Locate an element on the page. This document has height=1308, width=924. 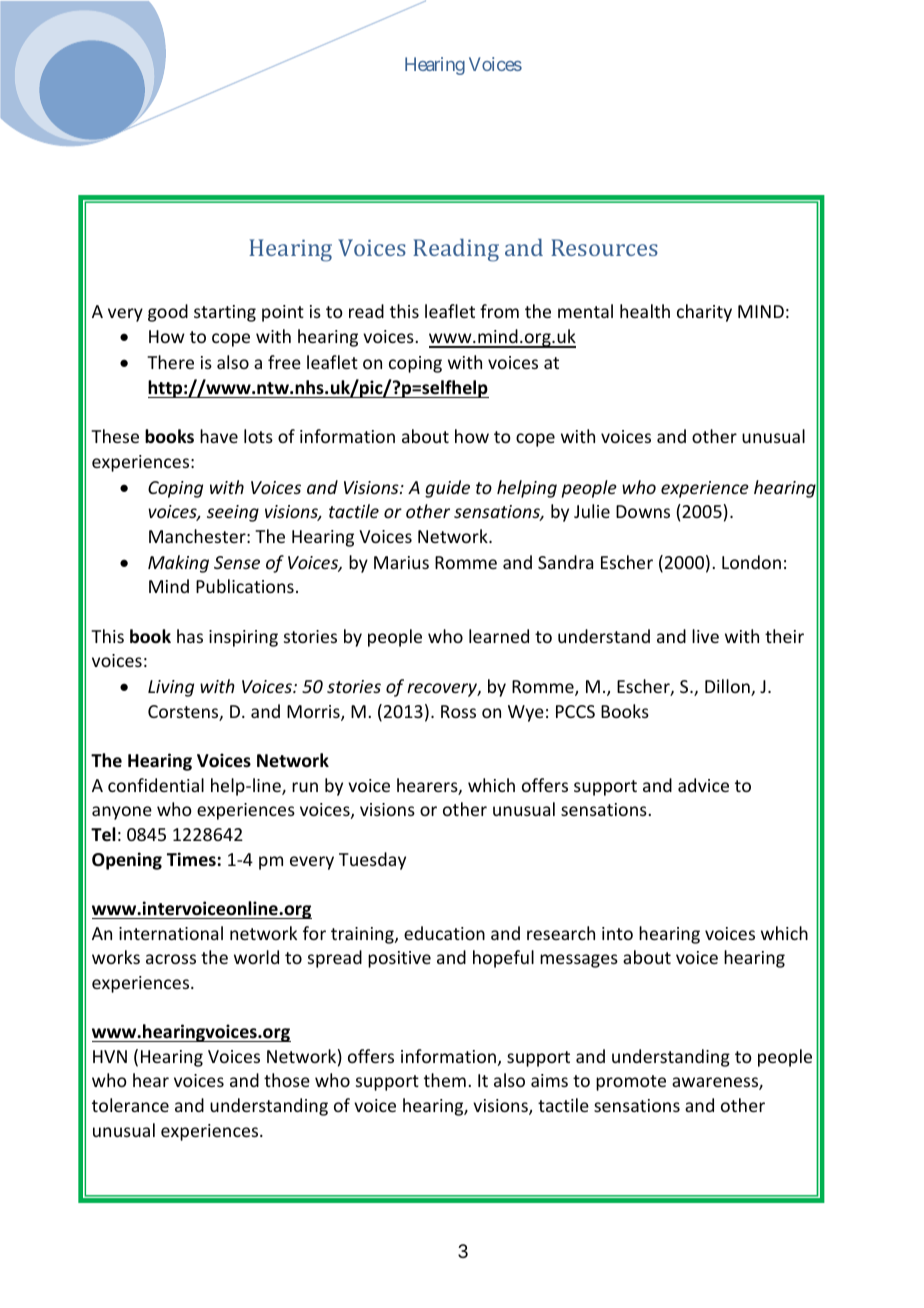
tolerance is located at coordinates (130, 1105).
